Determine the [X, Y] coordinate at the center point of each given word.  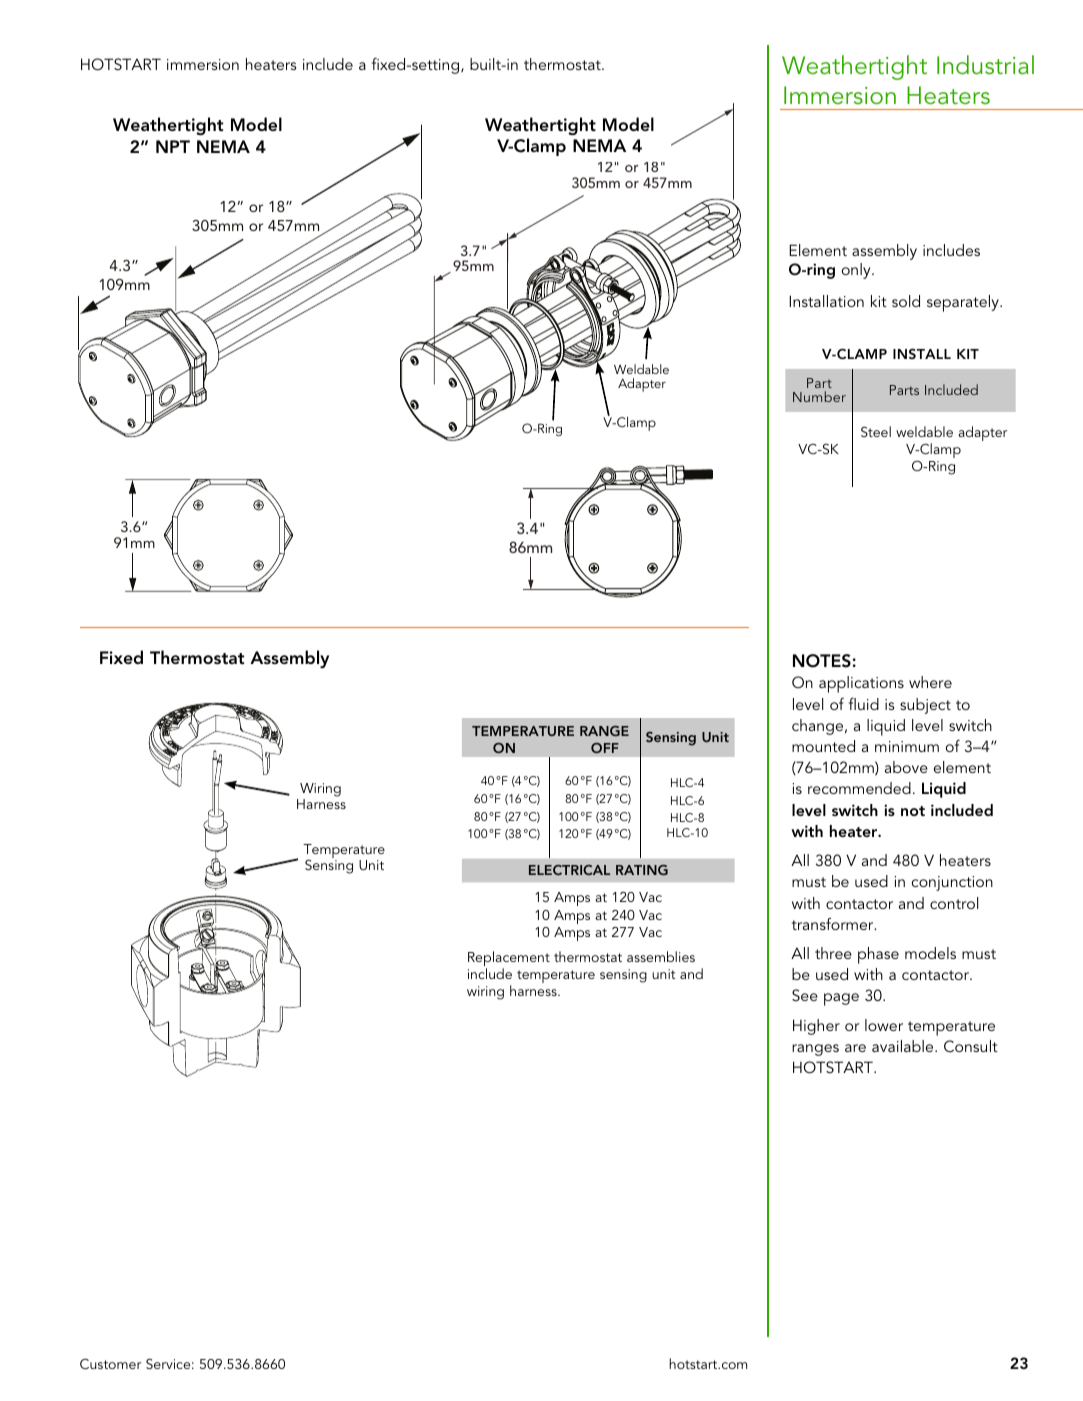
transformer [834, 924]
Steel [876, 431]
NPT [173, 146]
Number [819, 396]
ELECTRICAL [569, 870]
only [857, 271]
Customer [110, 1364]
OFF [605, 748]
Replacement [509, 960]
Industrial [985, 65]
